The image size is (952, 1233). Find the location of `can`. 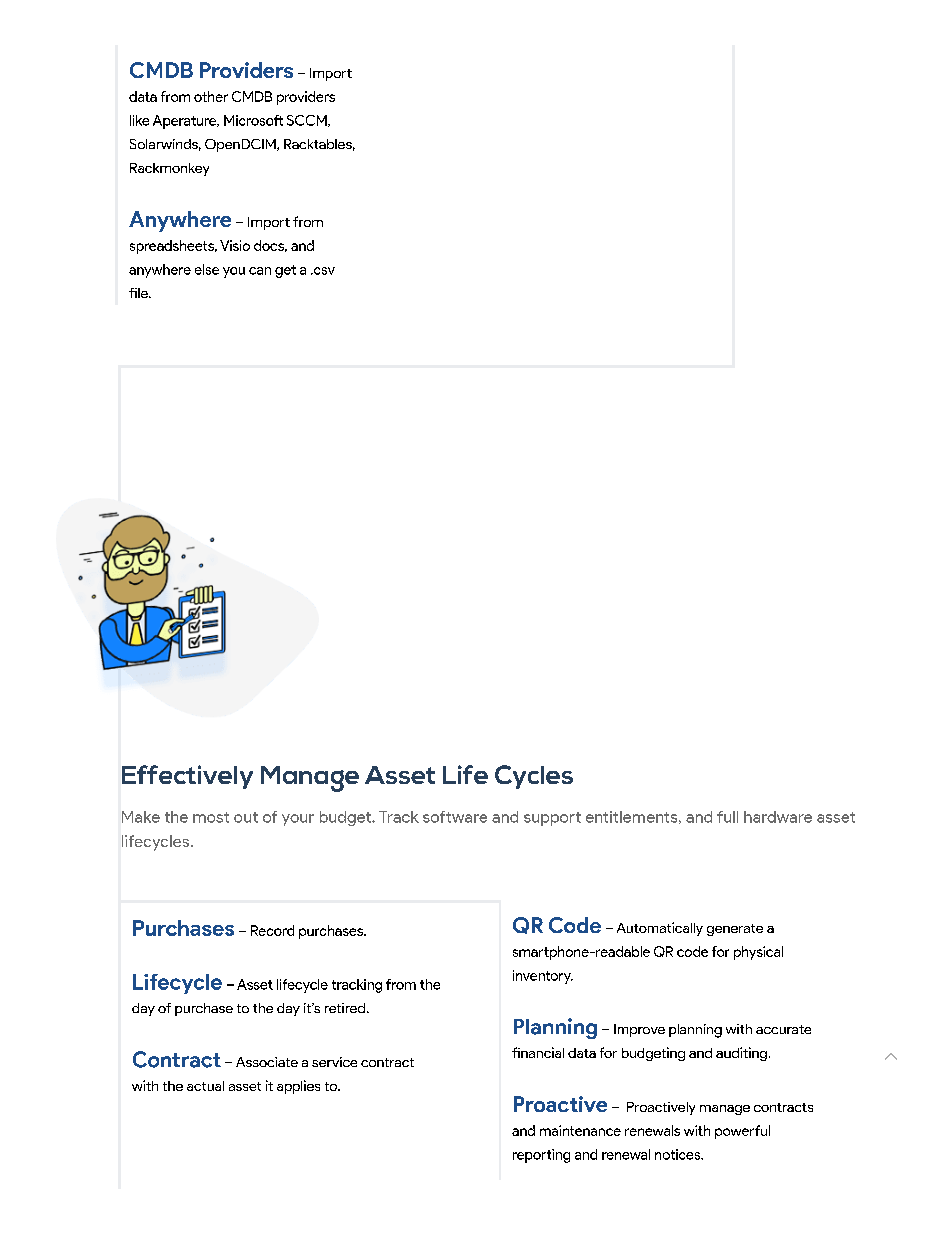

can is located at coordinates (260, 271).
